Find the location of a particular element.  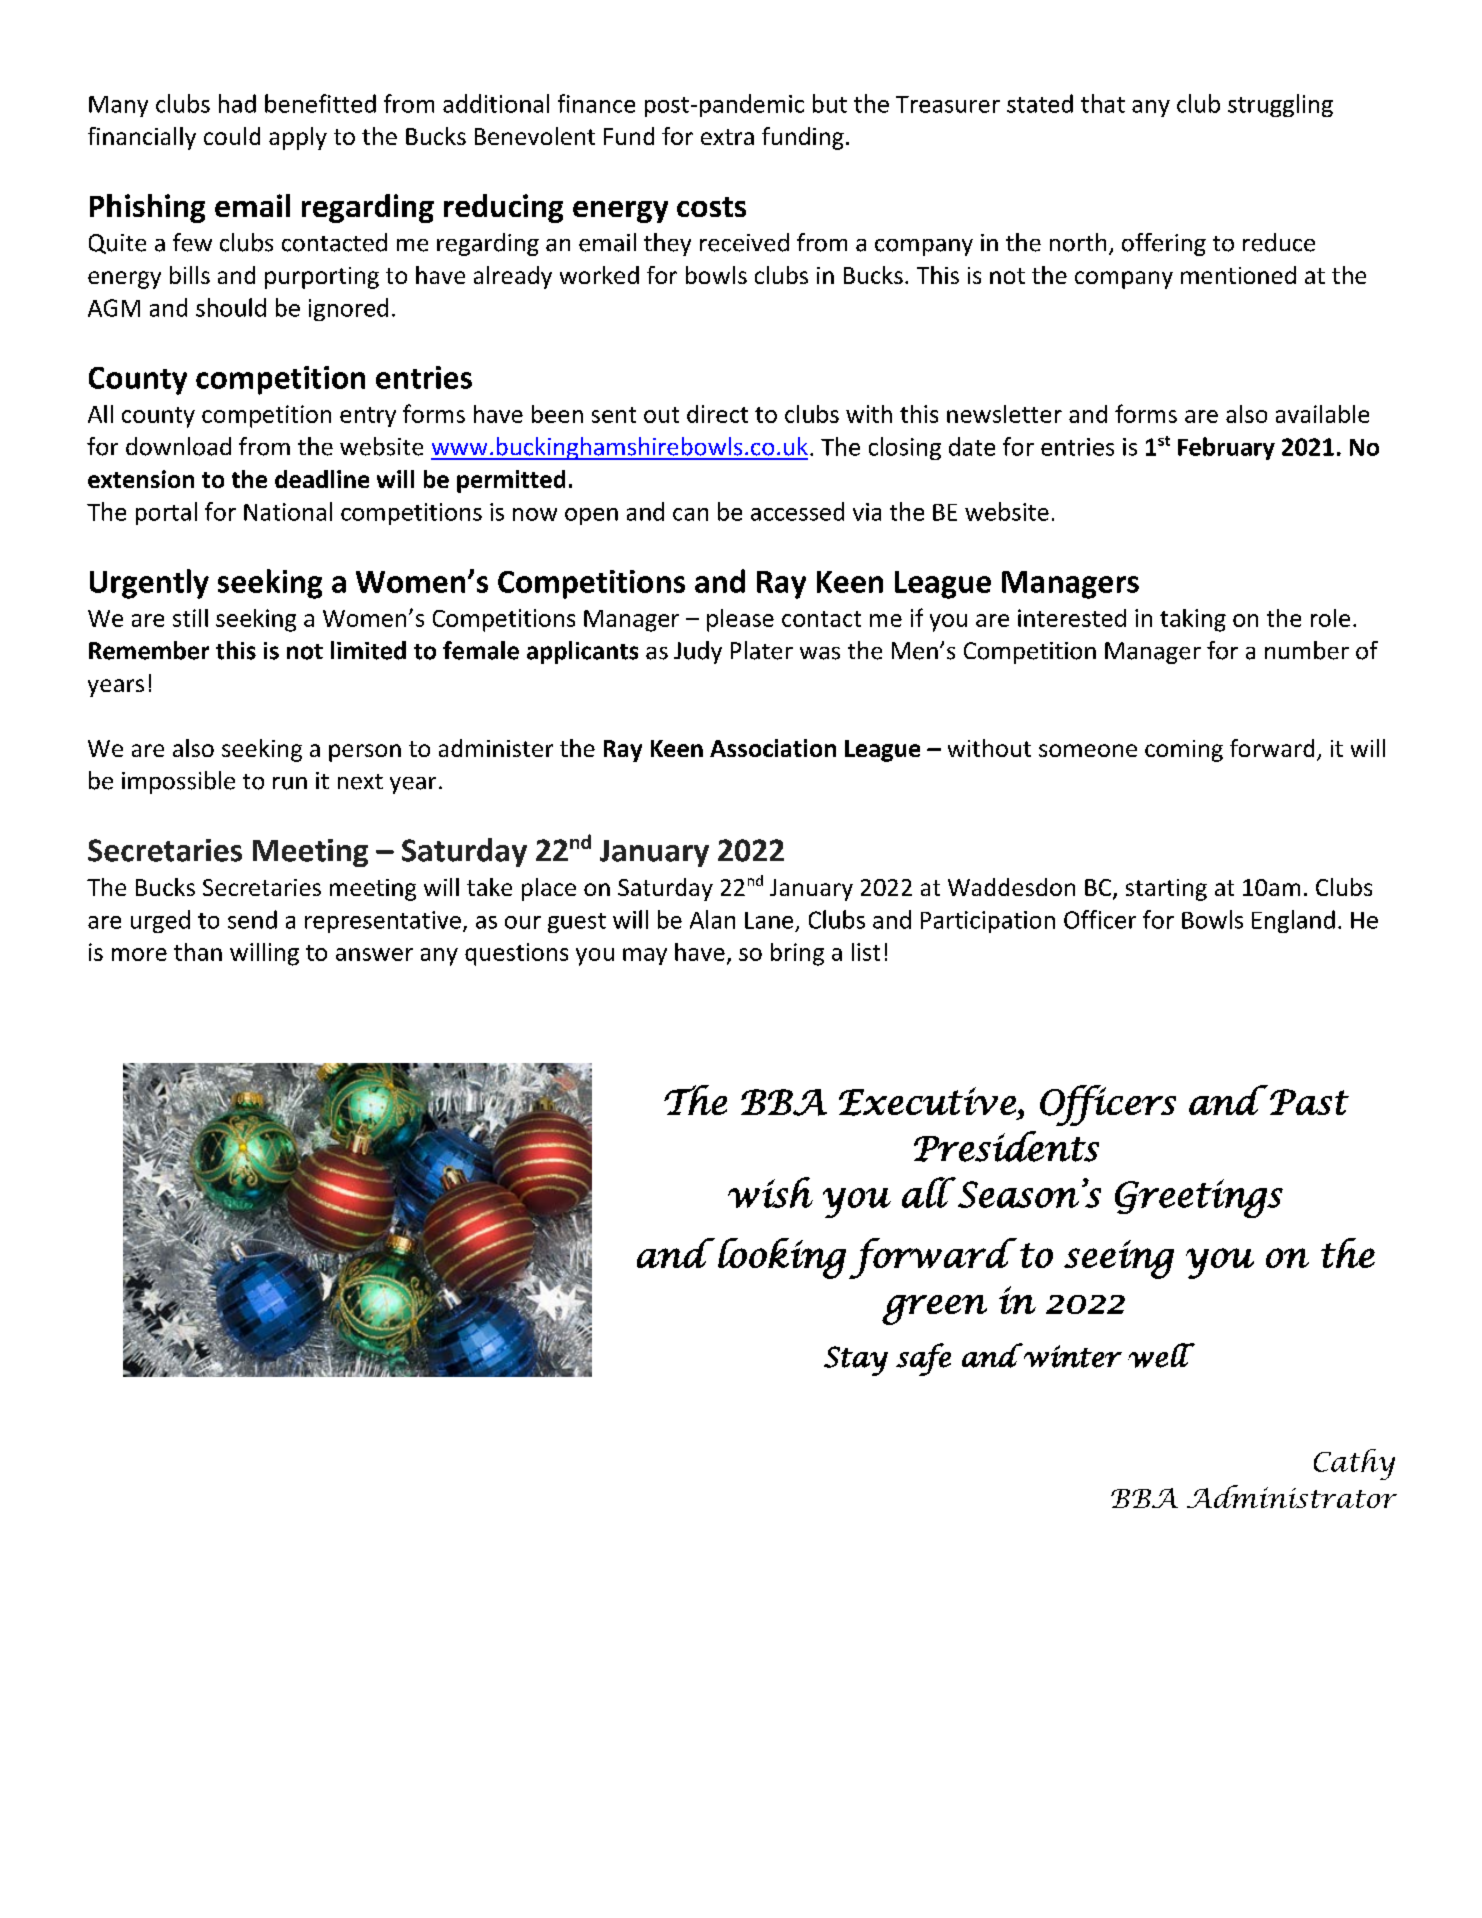

accessed is located at coordinates (797, 511).
